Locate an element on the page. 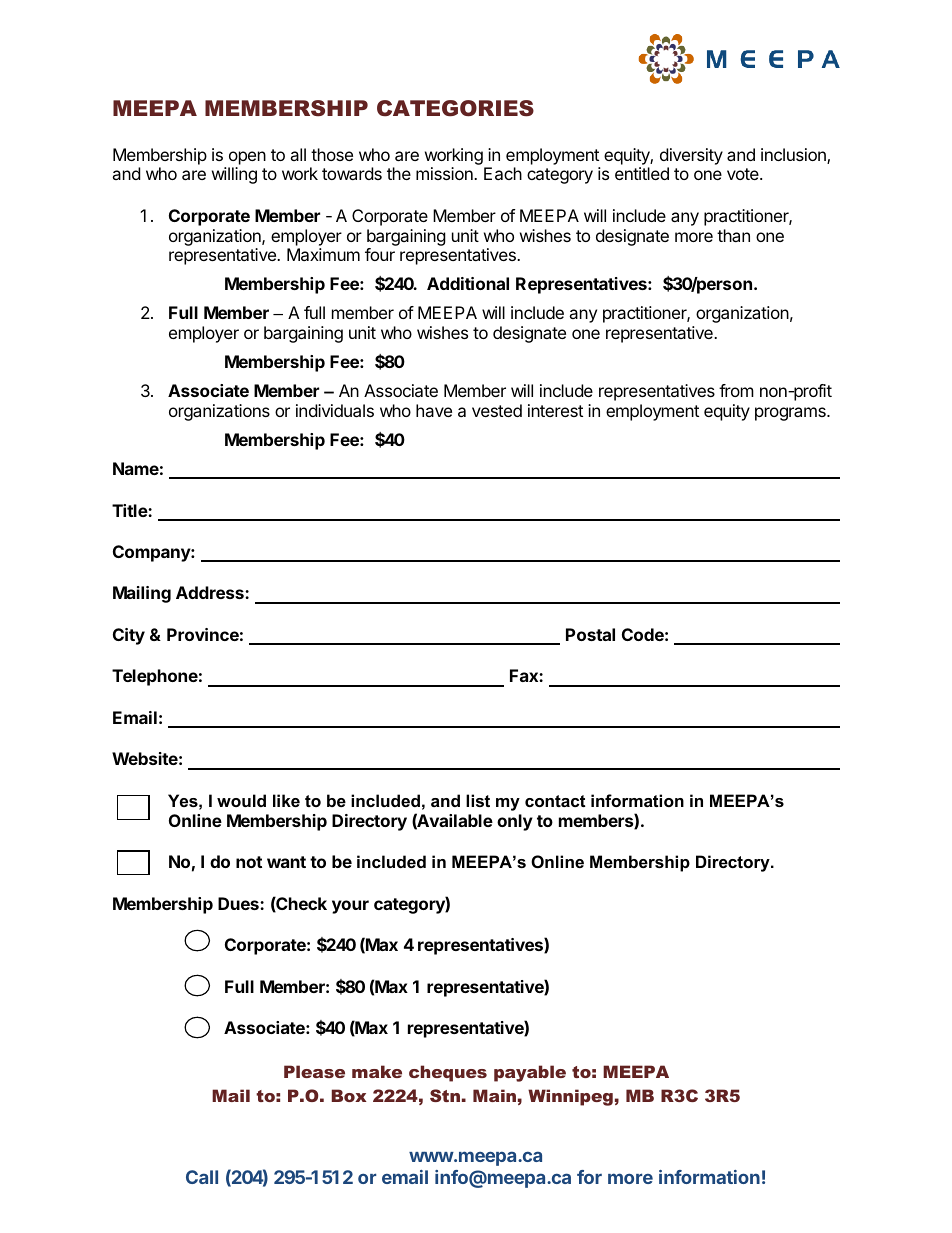 The image size is (952, 1233). contact is located at coordinates (555, 801).
